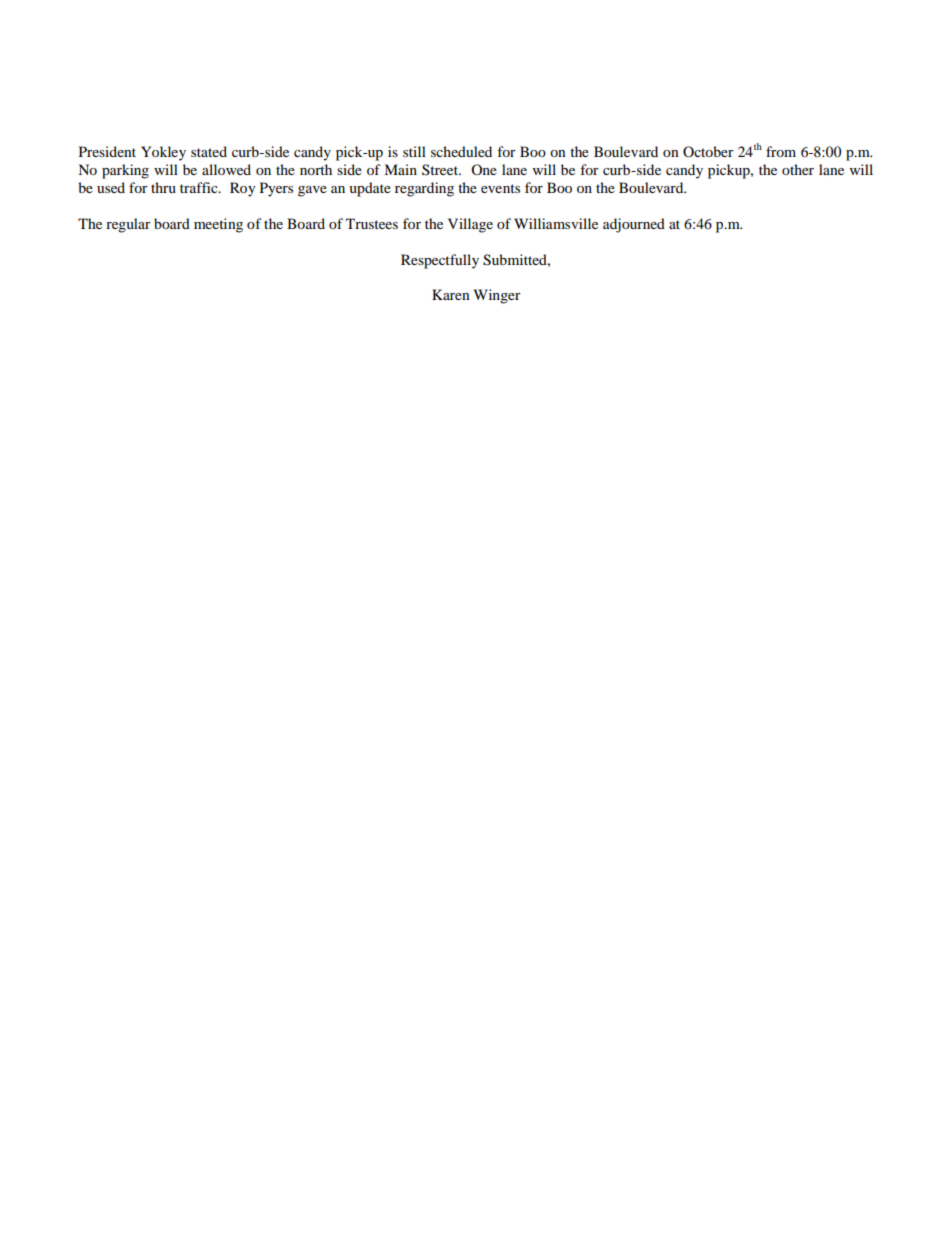  What do you see at coordinates (708, 151) in the document?
I see `October` at bounding box center [708, 151].
